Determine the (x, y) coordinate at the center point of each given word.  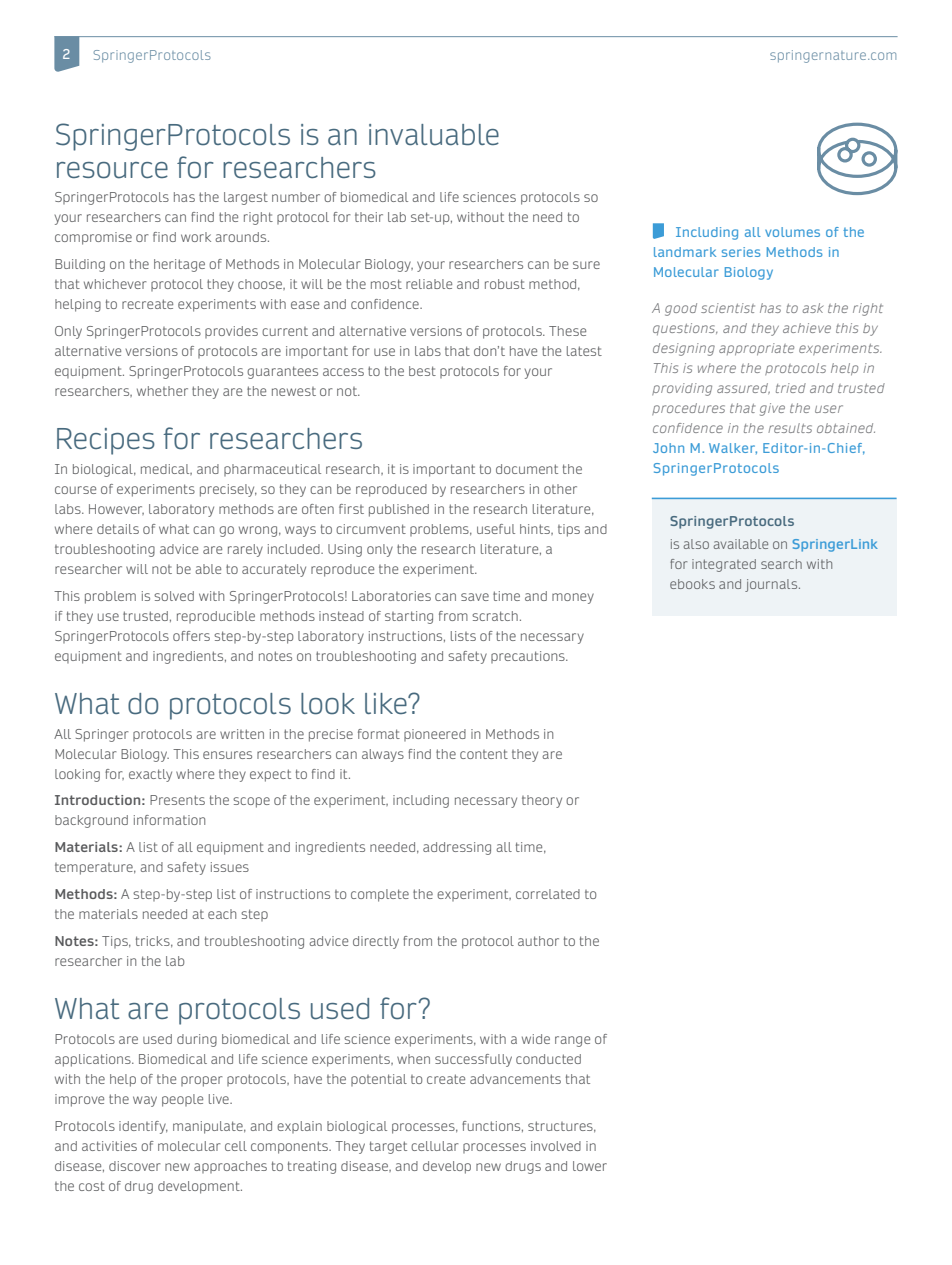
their (369, 217)
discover (135, 1166)
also (696, 544)
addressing (457, 848)
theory (542, 801)
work (196, 237)
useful (496, 529)
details (118, 529)
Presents (177, 800)
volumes (792, 232)
